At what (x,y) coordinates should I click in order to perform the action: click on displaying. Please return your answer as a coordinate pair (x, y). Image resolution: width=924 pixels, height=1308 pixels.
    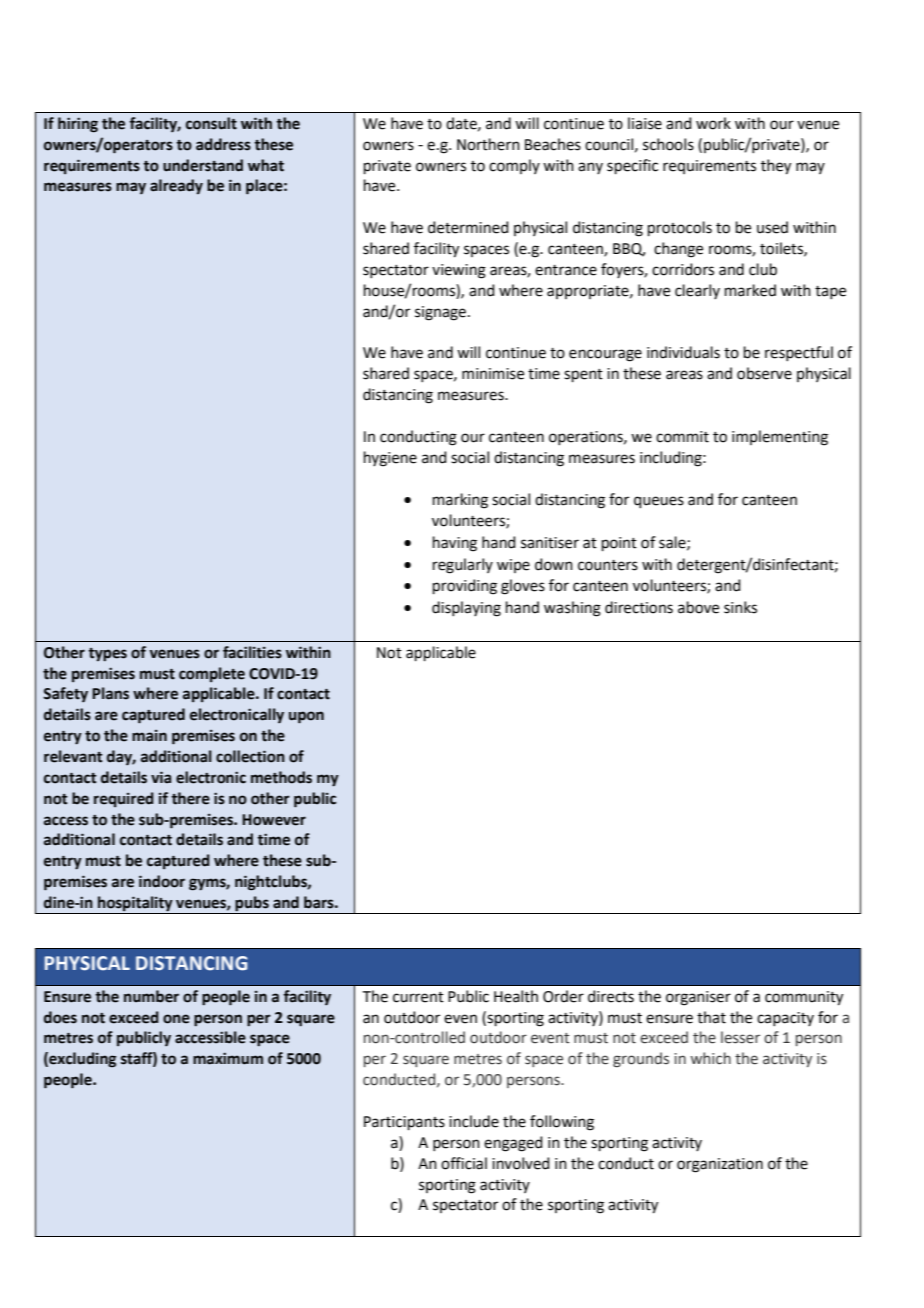
    Looking at the image, I should click on (466, 609).
